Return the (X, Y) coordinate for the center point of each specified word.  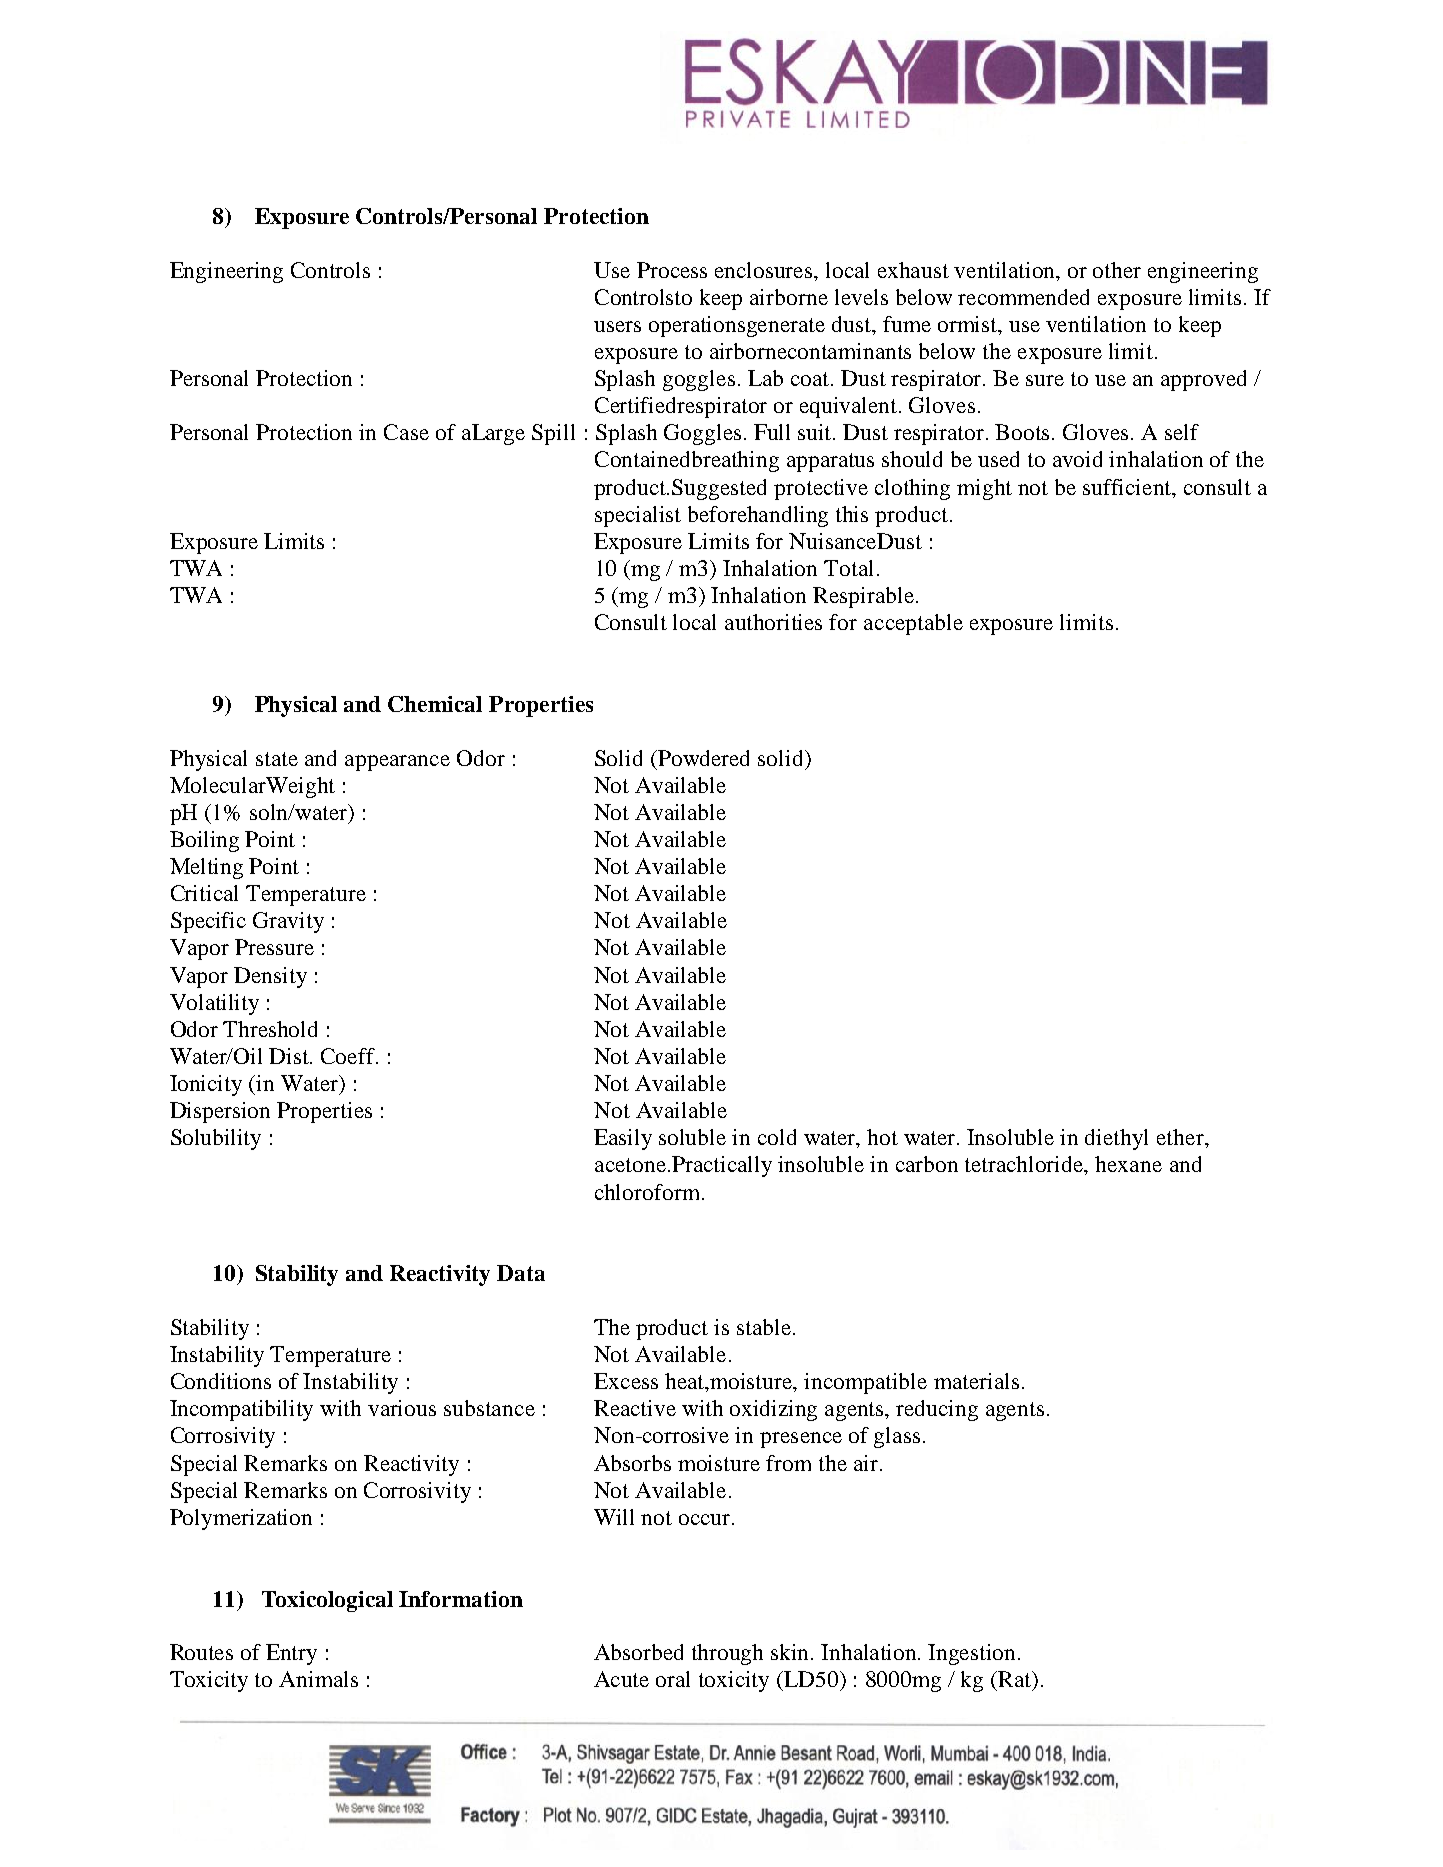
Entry (291, 1654)
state (277, 759)
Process (672, 270)
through (727, 1654)
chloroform (649, 1192)
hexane (1128, 1164)
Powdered (702, 758)
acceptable (913, 624)
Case (406, 432)
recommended (1023, 297)
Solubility (216, 1139)
